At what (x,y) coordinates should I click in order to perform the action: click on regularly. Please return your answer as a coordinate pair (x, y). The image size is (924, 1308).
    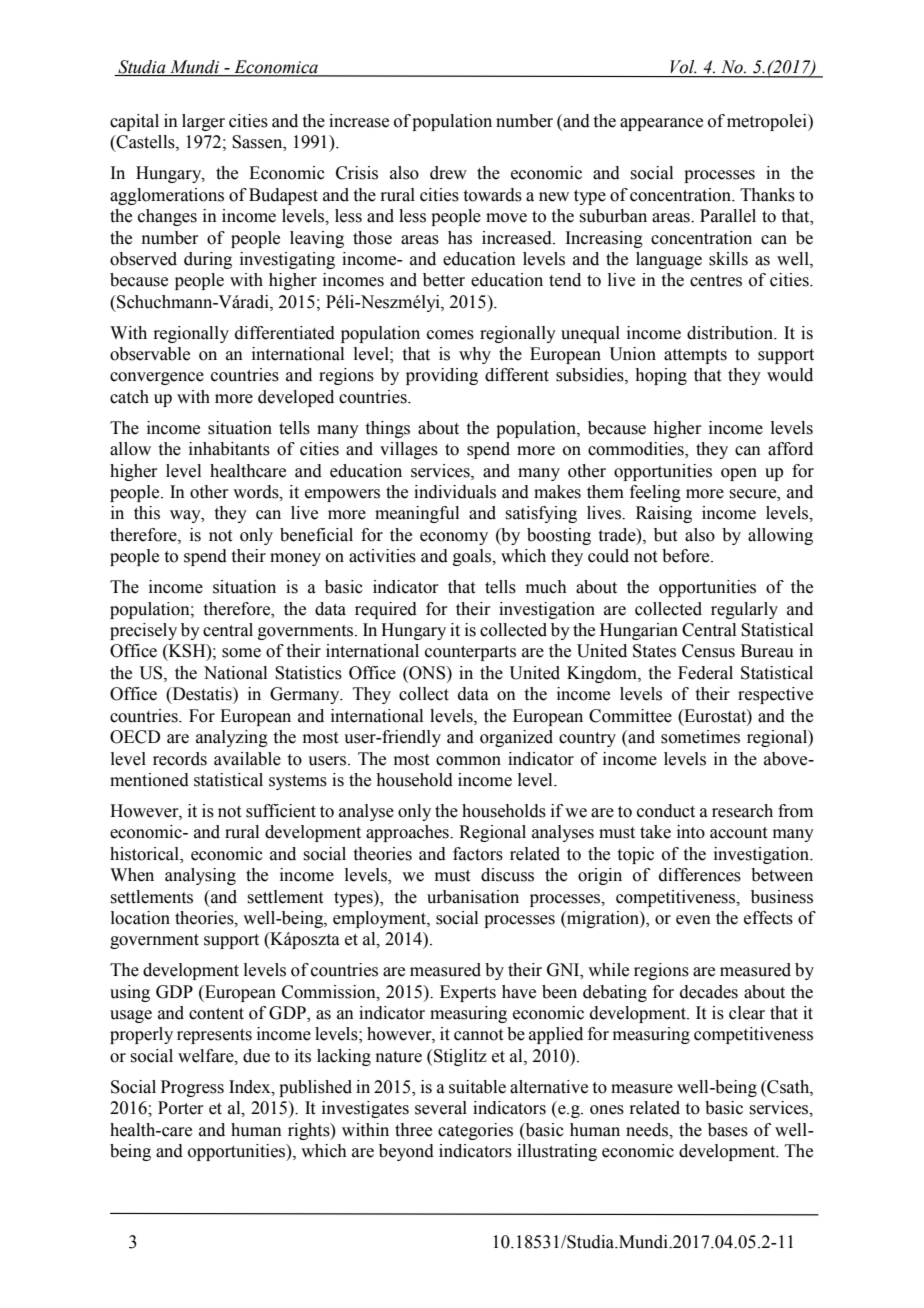
    Looking at the image, I should click on (744, 610).
